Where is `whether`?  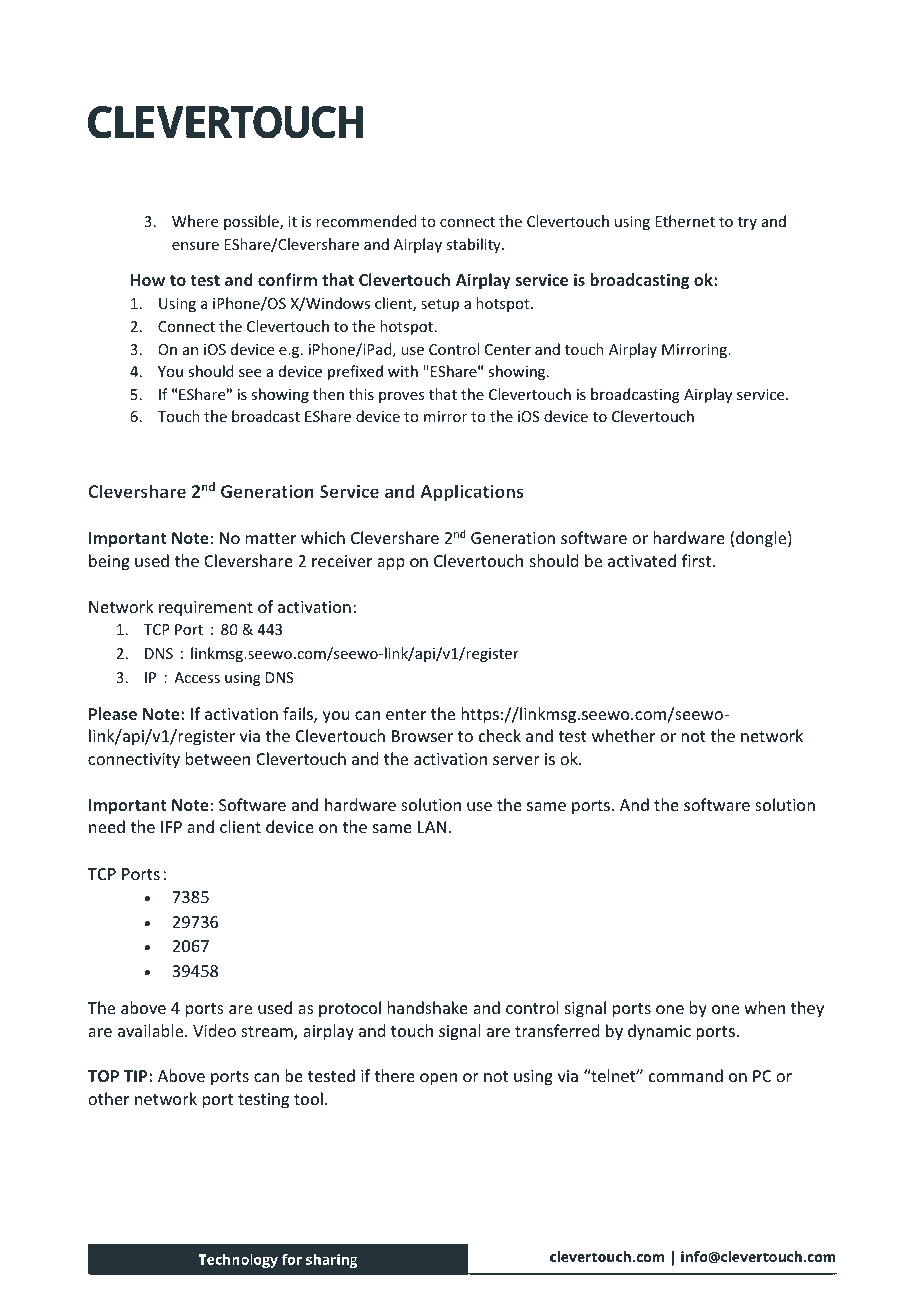 whether is located at coordinates (623, 735).
